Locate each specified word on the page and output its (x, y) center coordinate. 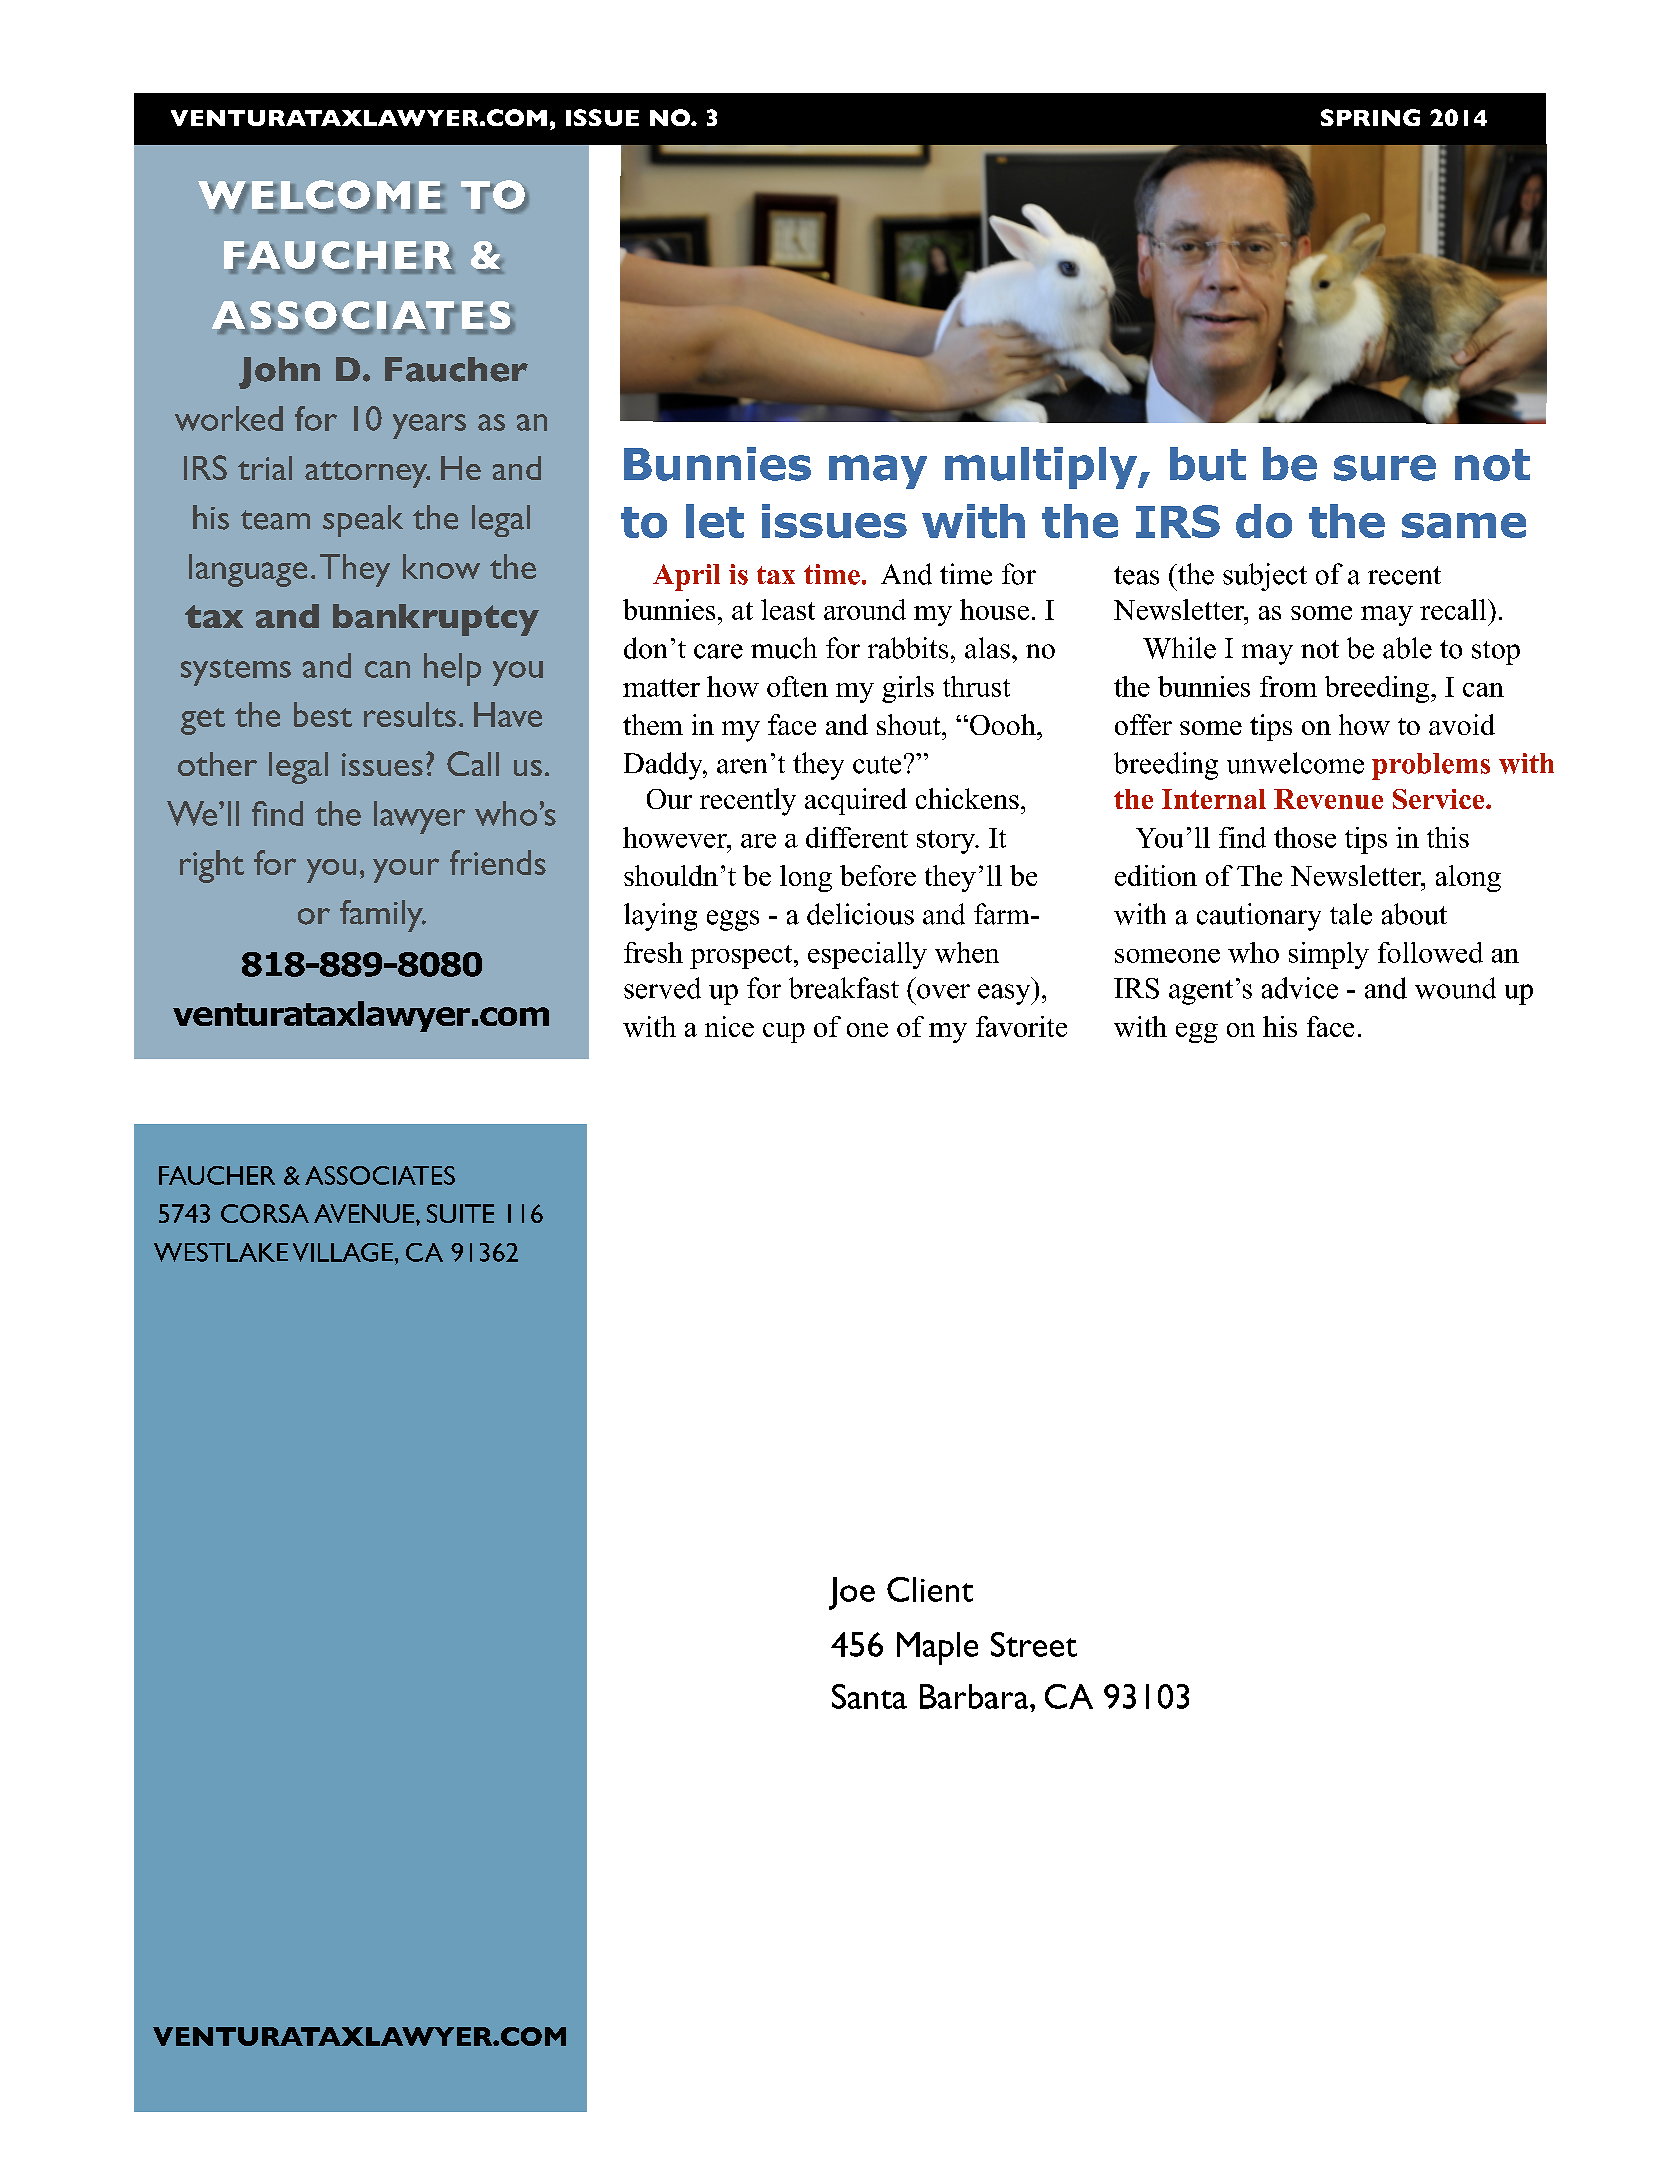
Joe (852, 1593)
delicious (860, 914)
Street (1034, 1644)
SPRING (1370, 117)
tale (1351, 914)
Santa (869, 1696)
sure (1385, 468)
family (382, 916)
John (279, 373)
